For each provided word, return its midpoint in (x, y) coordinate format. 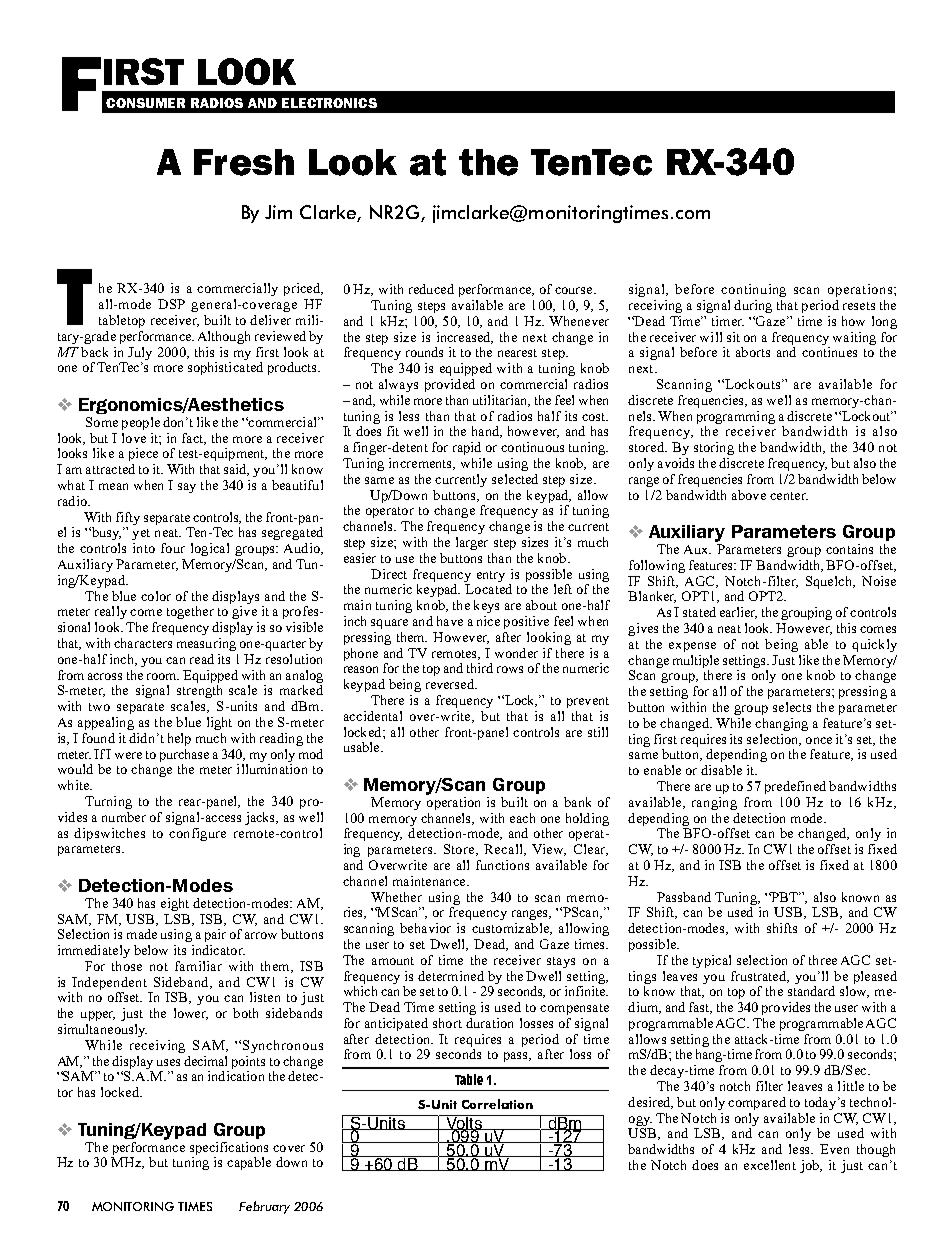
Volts (464, 1123)
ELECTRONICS (329, 103)
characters (143, 643)
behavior (425, 928)
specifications (229, 1148)
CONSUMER (145, 103)
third (480, 668)
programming (736, 417)
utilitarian (501, 401)
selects (792, 707)
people (141, 423)
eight (175, 904)
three (823, 960)
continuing (753, 290)
